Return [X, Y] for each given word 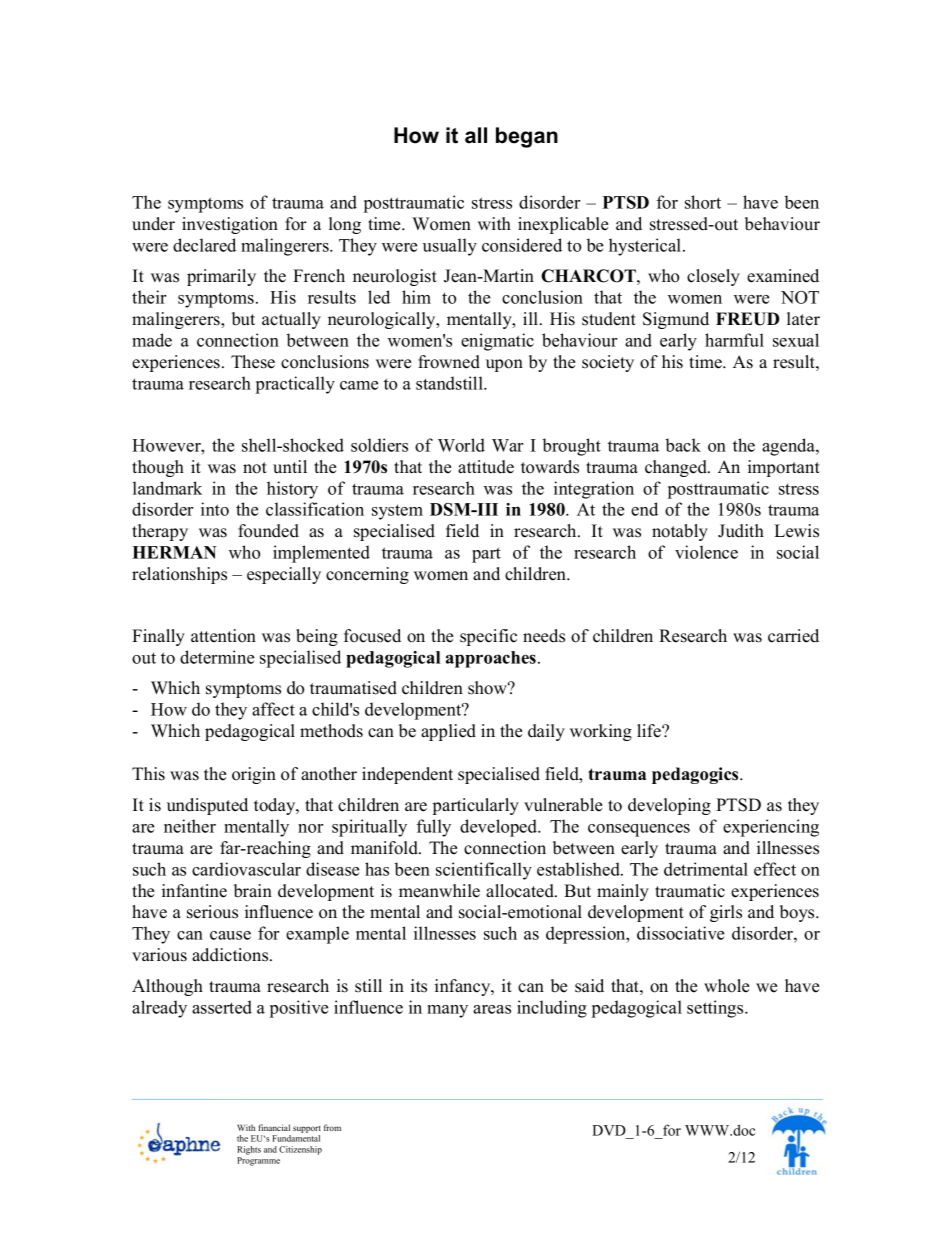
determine [217, 657]
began [527, 137]
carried [793, 636]
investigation [230, 225]
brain [253, 891]
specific [488, 637]
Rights [249, 1150]
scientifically [484, 871]
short [703, 202]
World [461, 445]
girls [726, 913]
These [253, 362]
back [683, 445]
